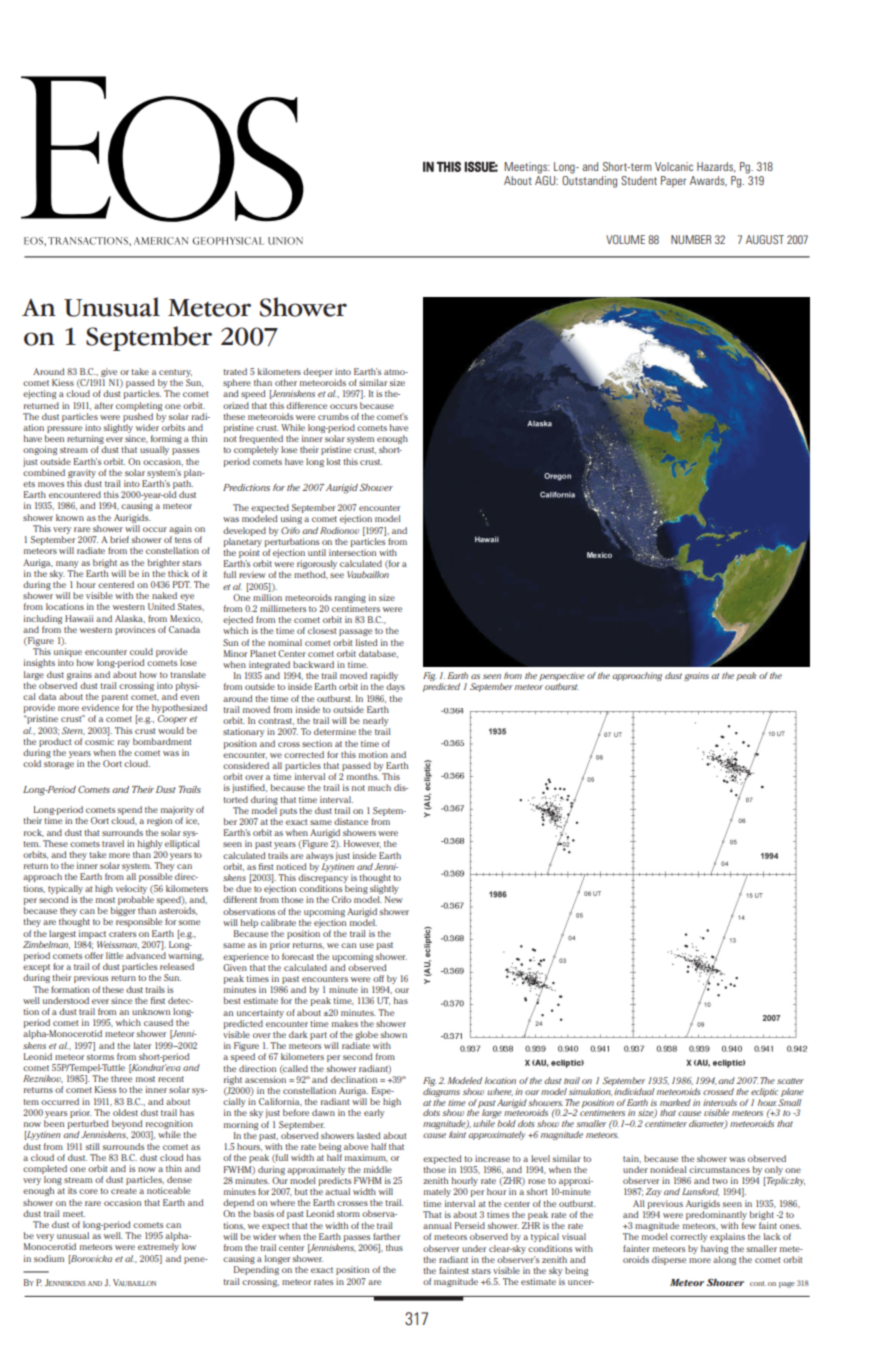  Describe the element at coordinates (175, 374) in the page. I see `century` at that location.
